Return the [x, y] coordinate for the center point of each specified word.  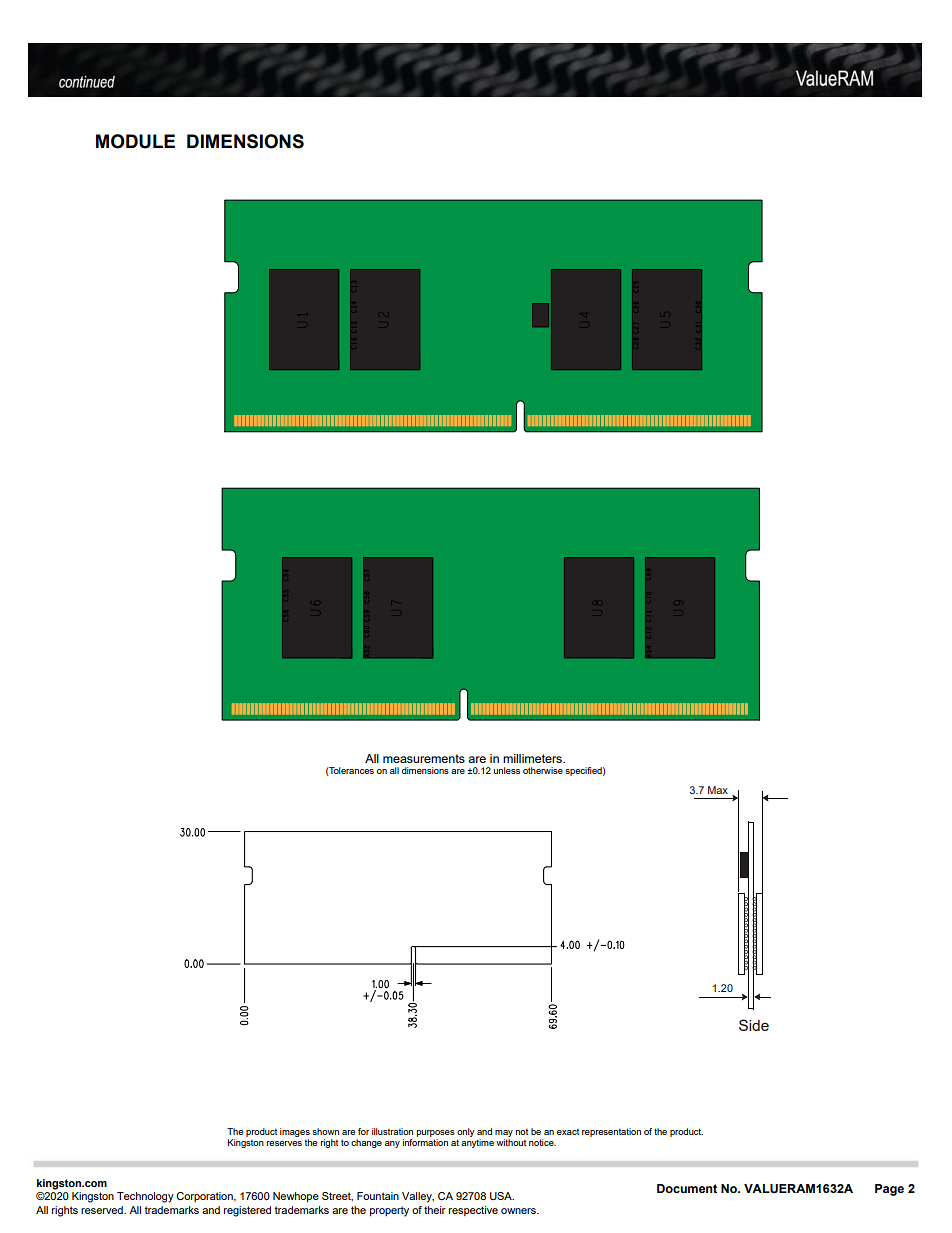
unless [507, 770]
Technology [145, 1197]
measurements [424, 758]
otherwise [543, 770]
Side [754, 1025]
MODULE [135, 141]
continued [87, 82]
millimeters [534, 758]
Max [718, 790]
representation [611, 1132]
